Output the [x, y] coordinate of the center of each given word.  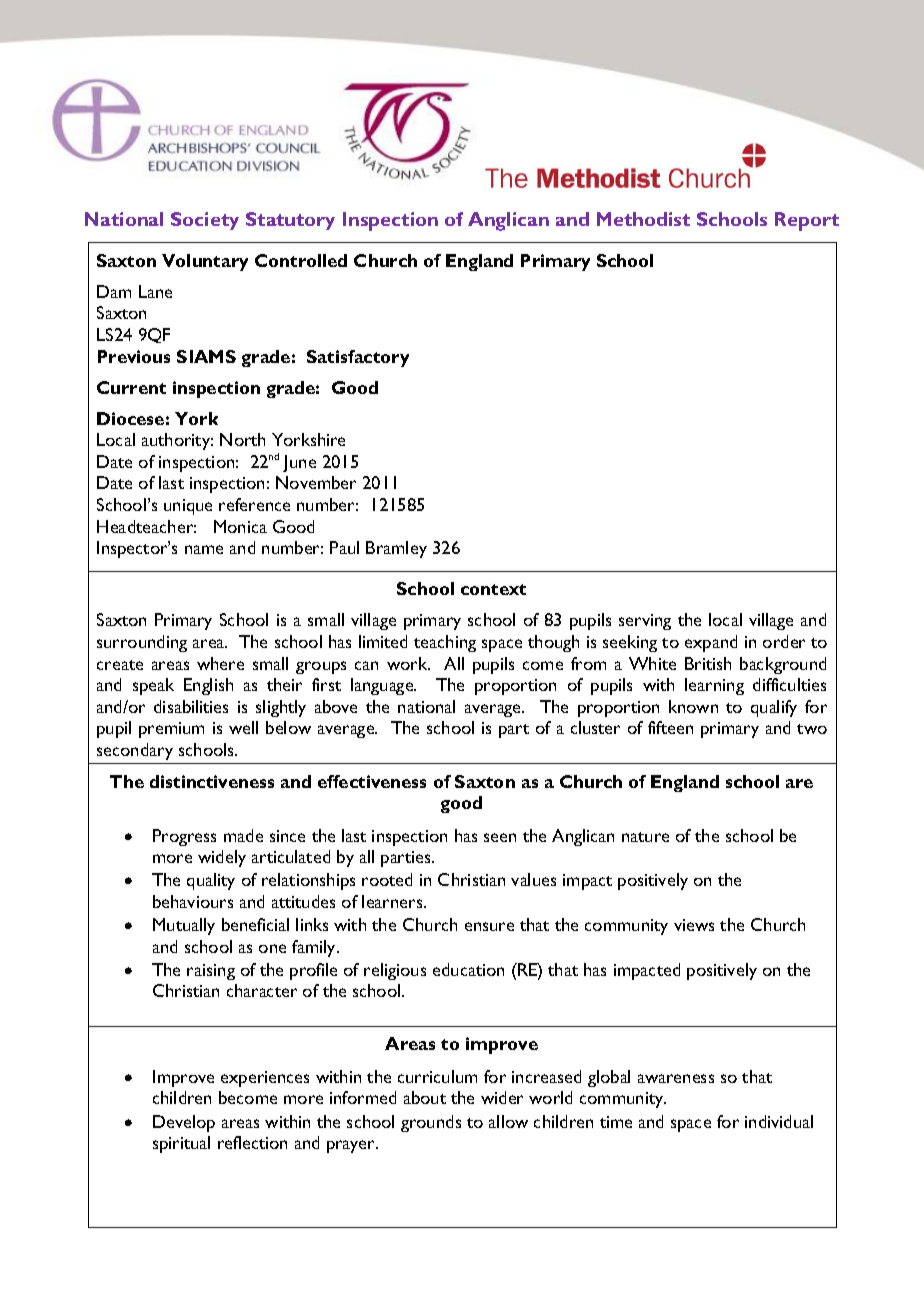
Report [807, 221]
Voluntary [205, 262]
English [208, 686]
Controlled [301, 260]
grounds [431, 1123]
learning [714, 686]
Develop [184, 1123]
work [408, 663]
